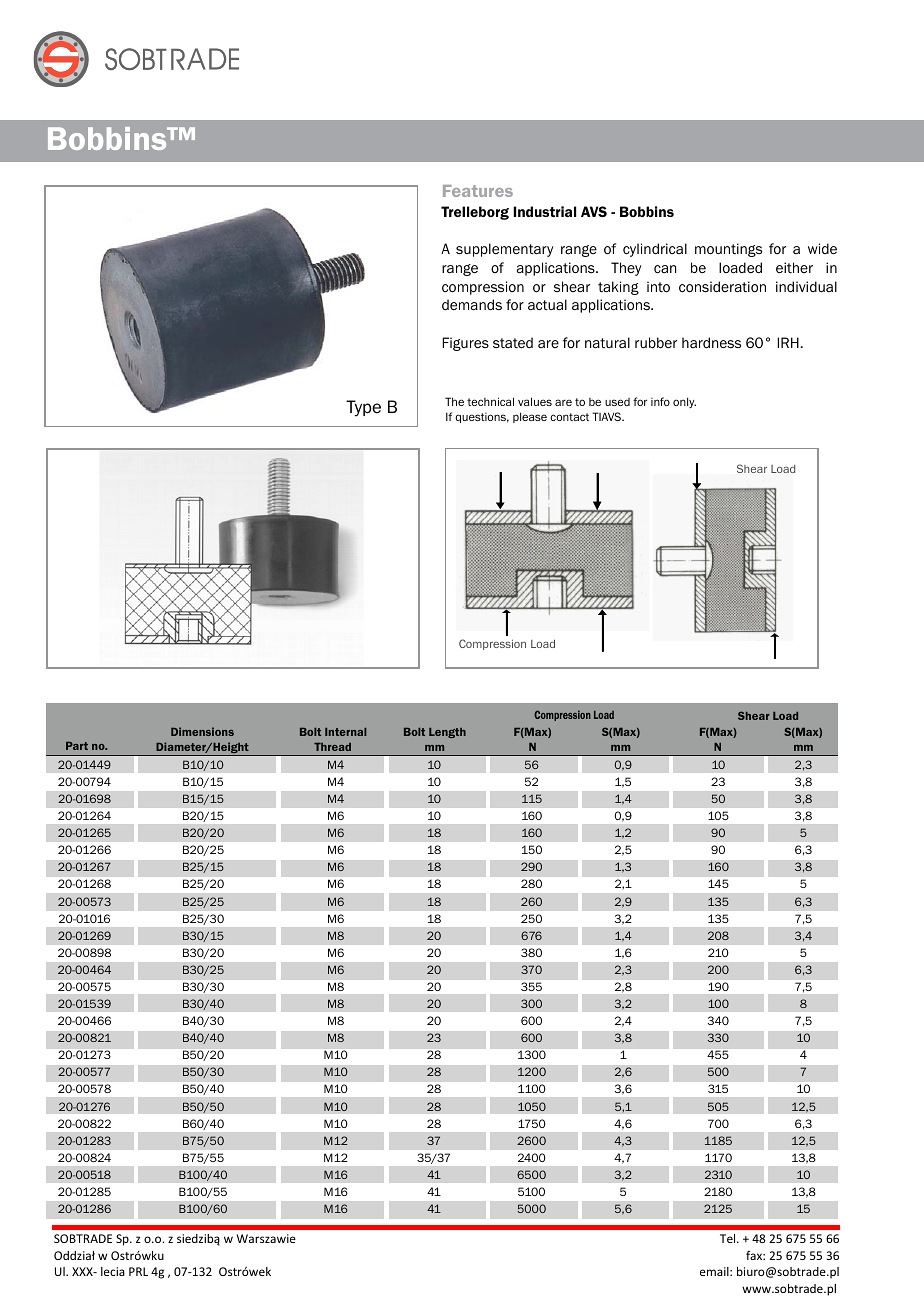 The height and width of the screenshot is (1308, 924). What do you see at coordinates (478, 191) in the screenshot?
I see `Features` at bounding box center [478, 191].
